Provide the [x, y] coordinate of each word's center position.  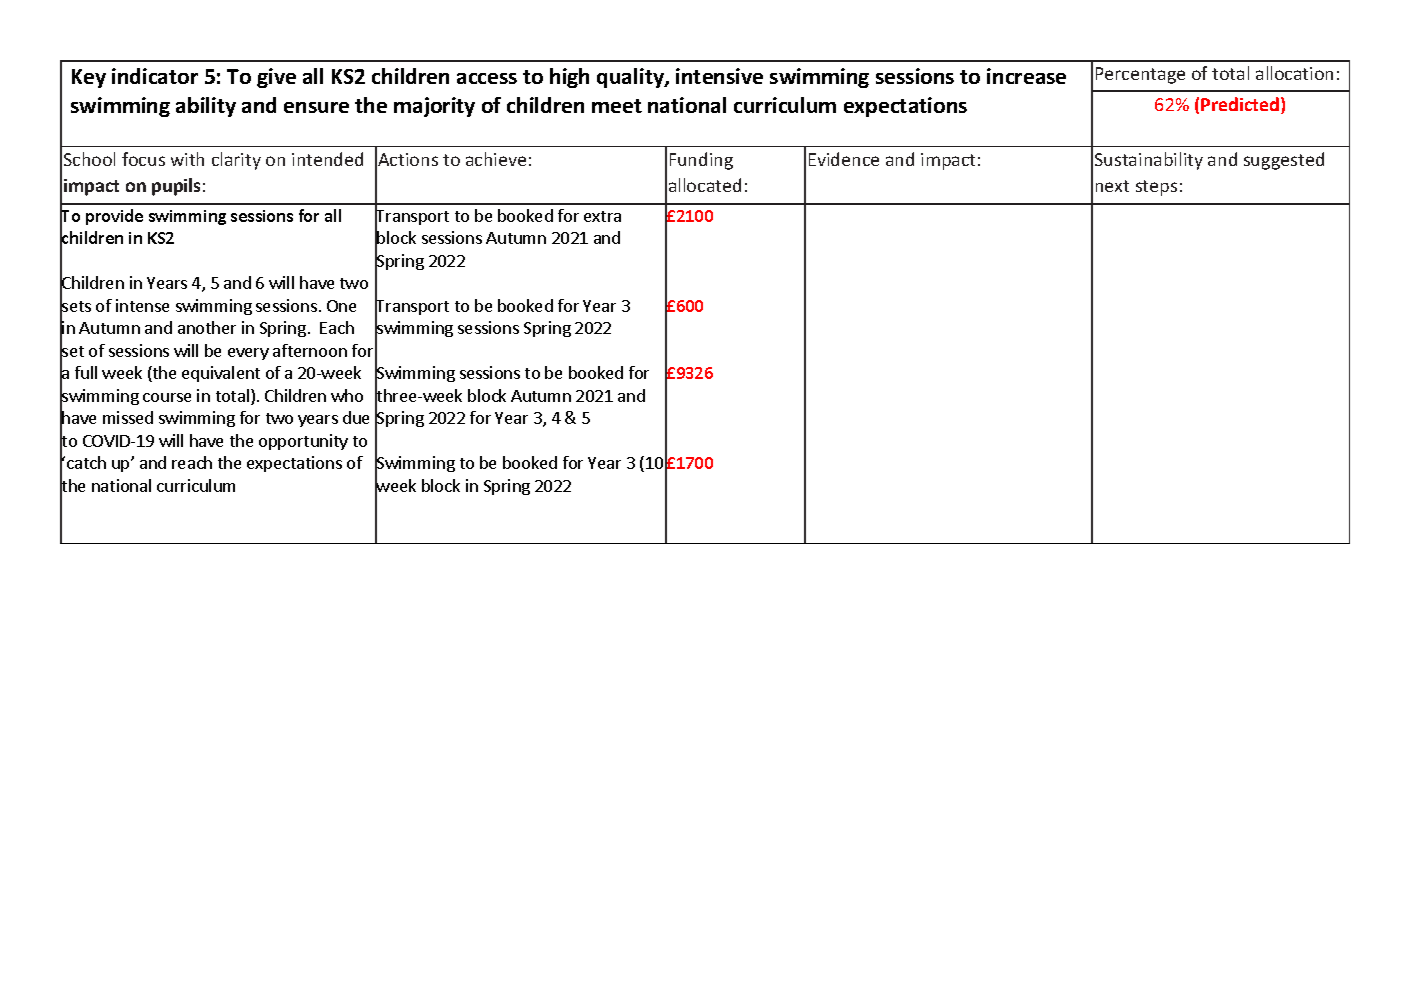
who [347, 395]
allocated [705, 185]
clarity [236, 161]
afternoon [310, 350]
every [248, 354]
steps [1156, 188]
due [356, 417]
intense [142, 305]
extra [602, 216]
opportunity [303, 442]
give [276, 78]
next [1112, 186]
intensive [719, 76]
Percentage [1140, 75]
